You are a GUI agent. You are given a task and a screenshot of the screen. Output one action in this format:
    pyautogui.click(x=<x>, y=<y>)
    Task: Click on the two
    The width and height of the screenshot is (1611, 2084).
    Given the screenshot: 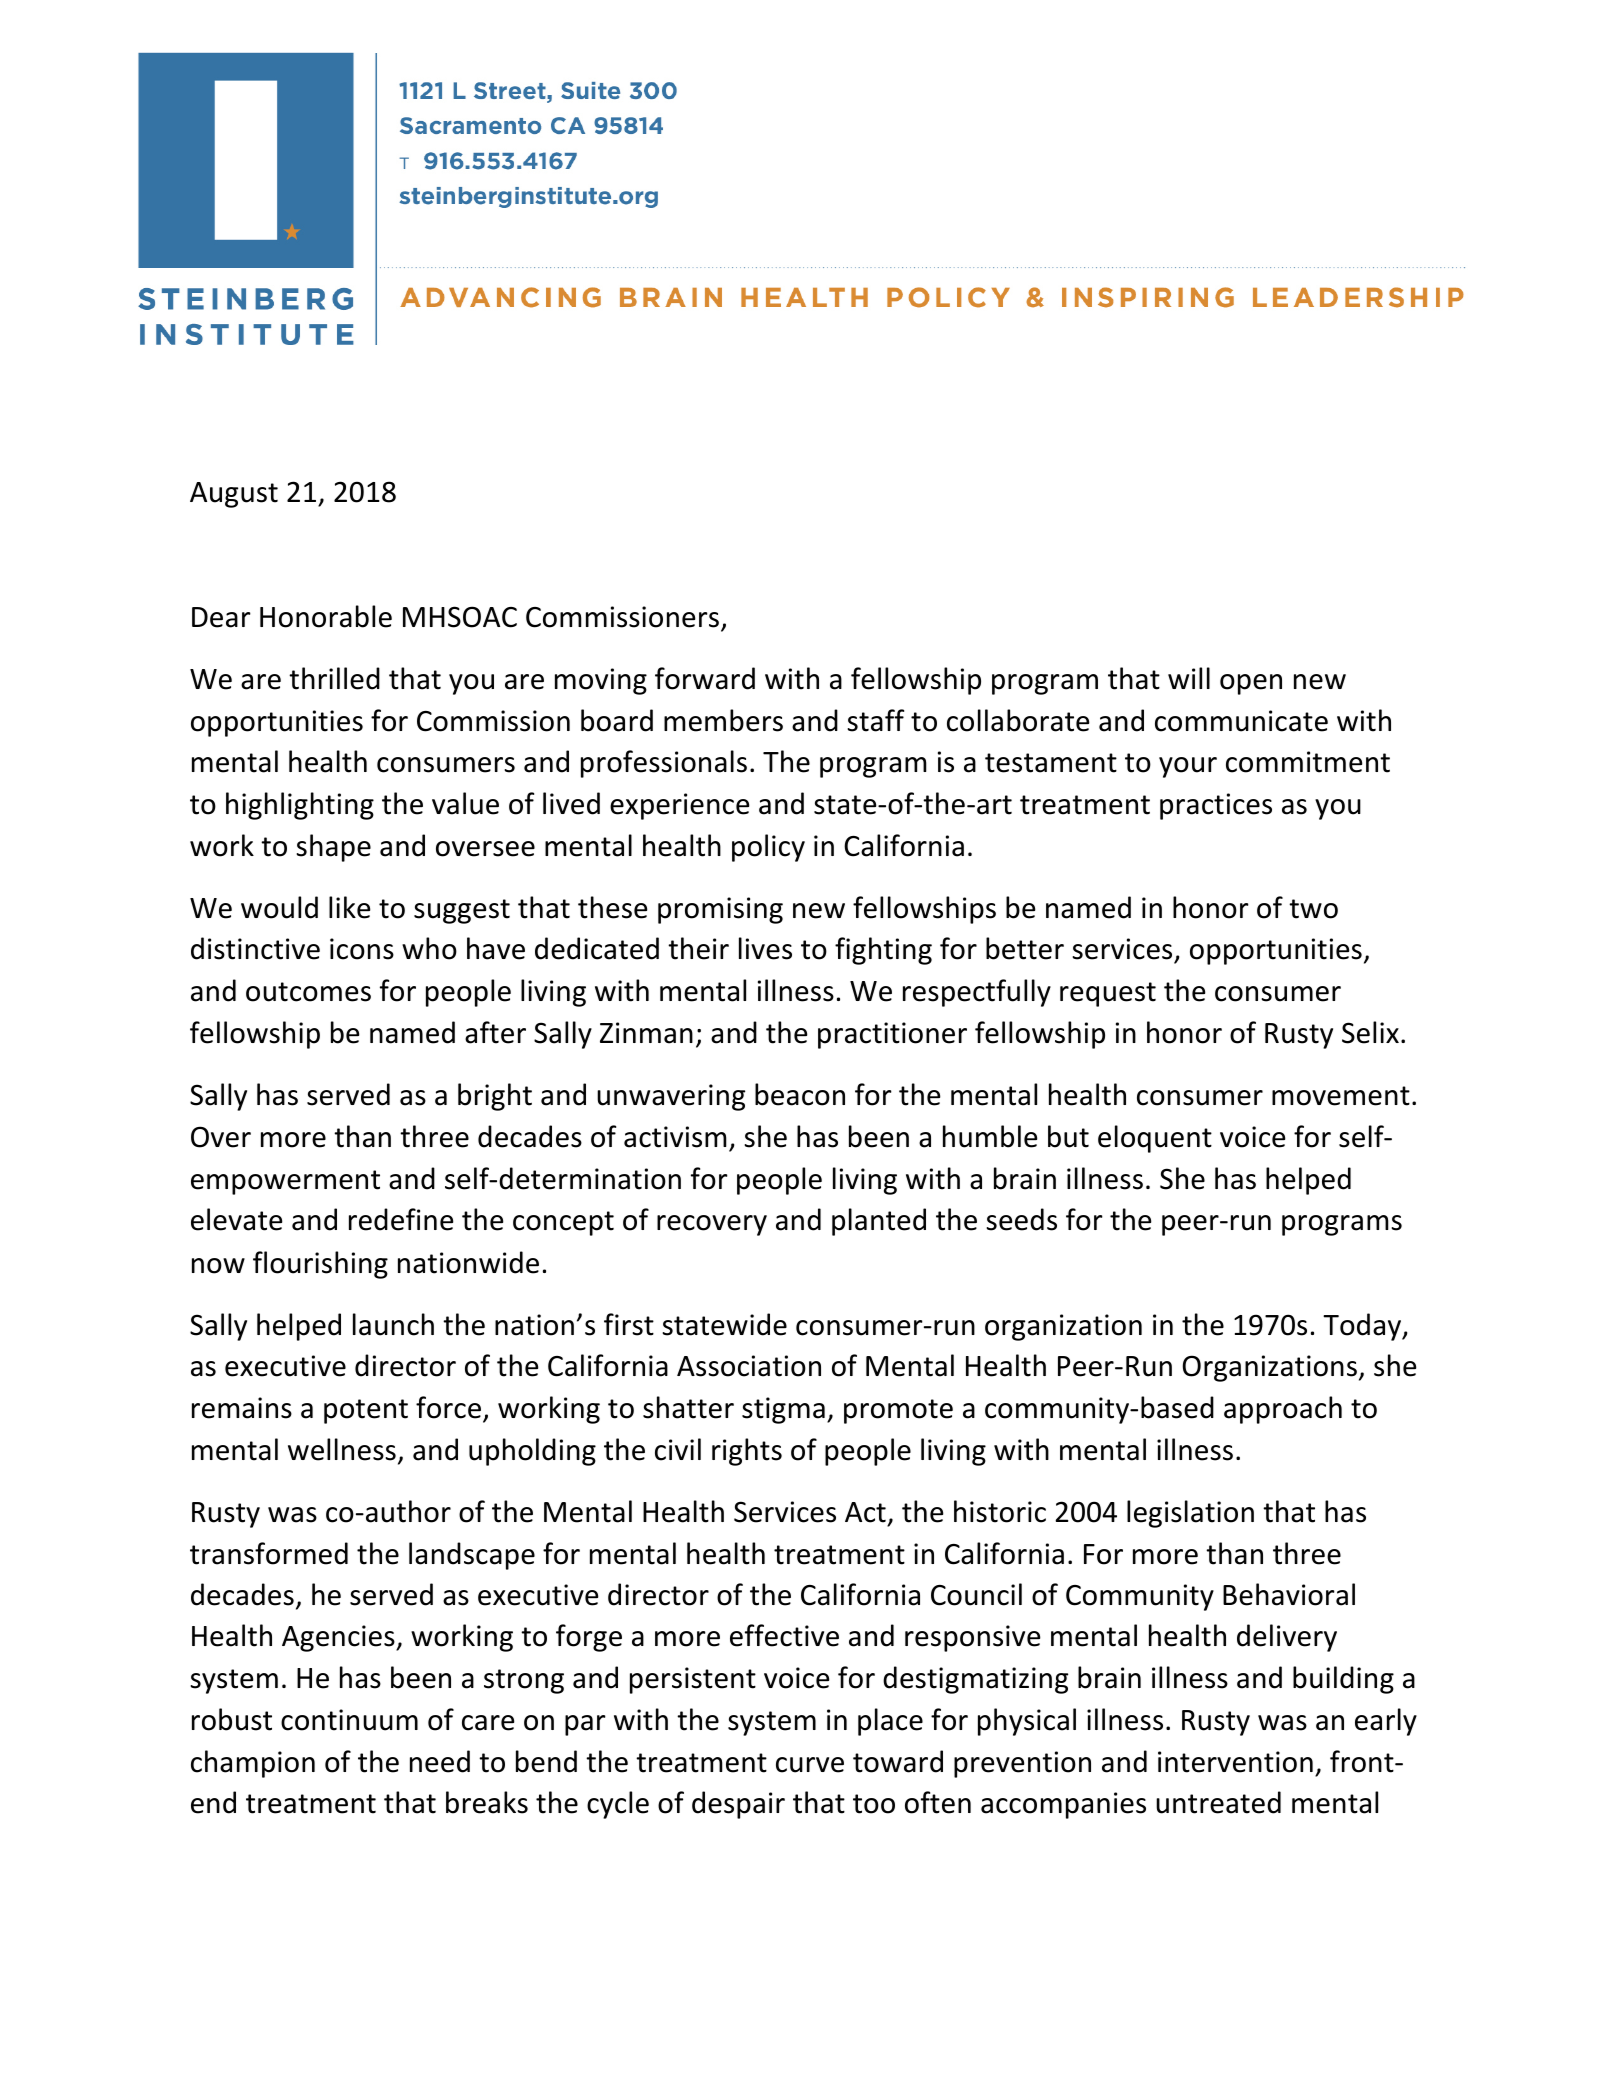 What is the action you would take?
    pyautogui.click(x=1313, y=909)
